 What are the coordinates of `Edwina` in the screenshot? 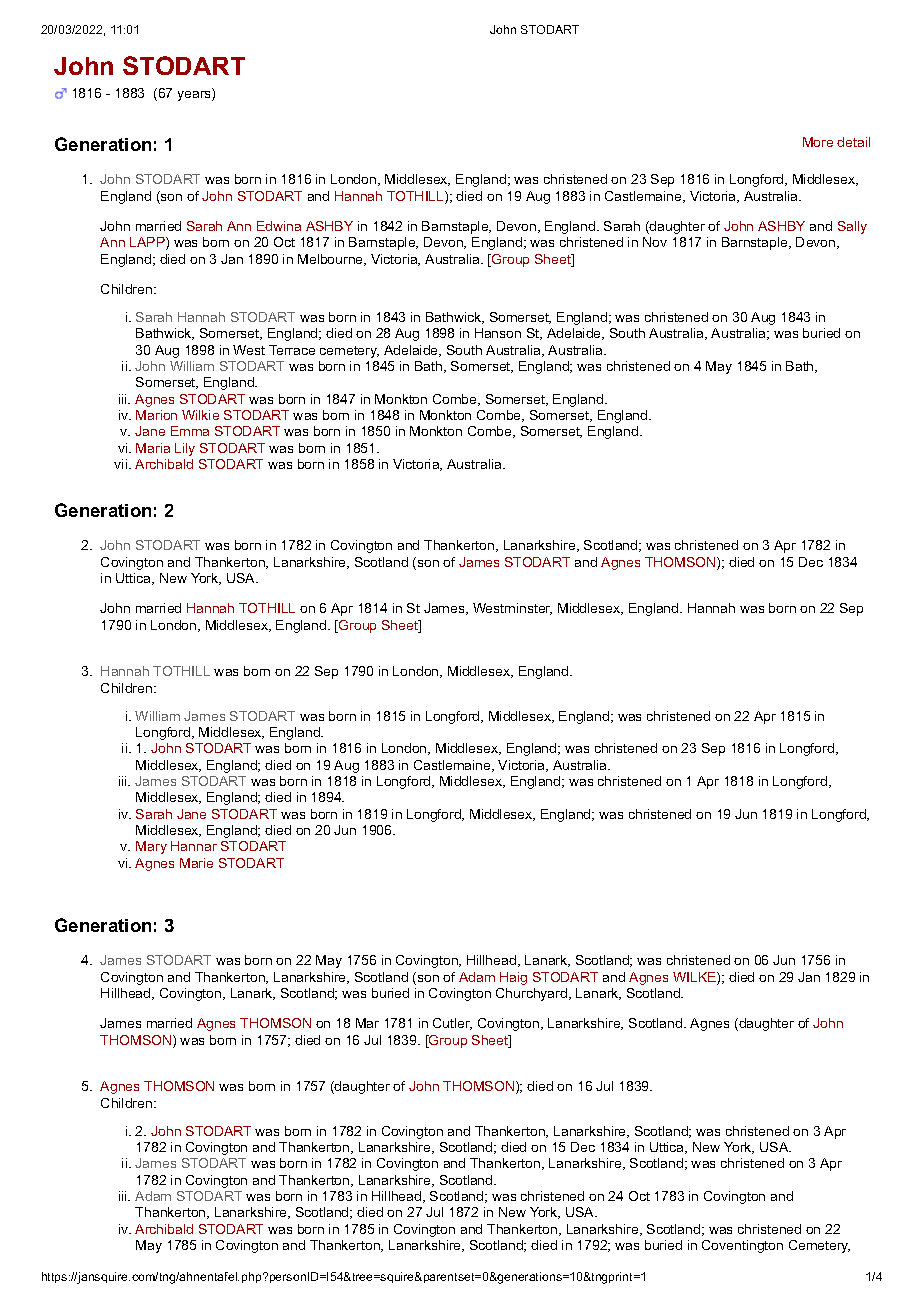 It's located at (279, 226).
